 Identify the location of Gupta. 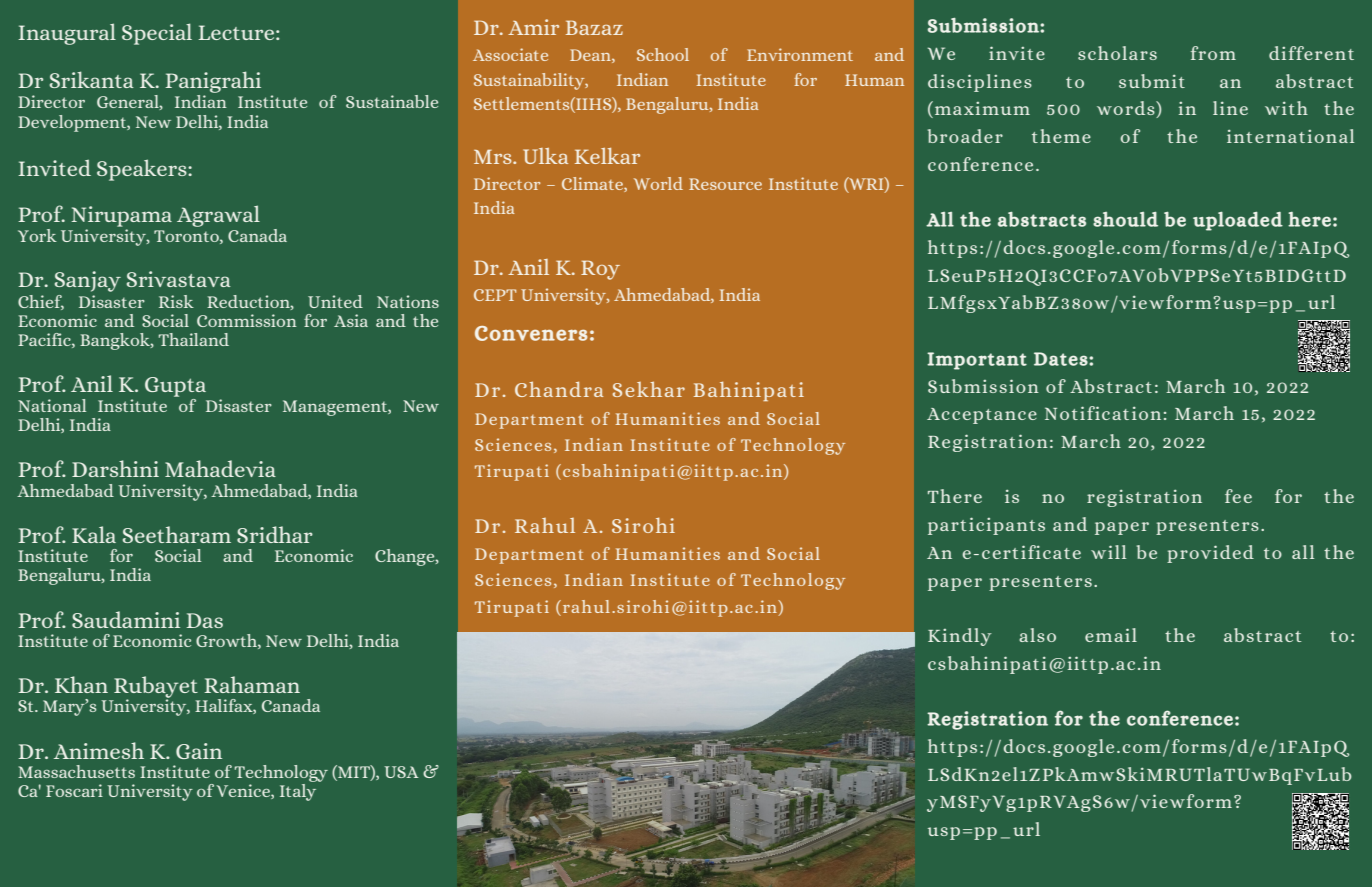
(175, 388).
